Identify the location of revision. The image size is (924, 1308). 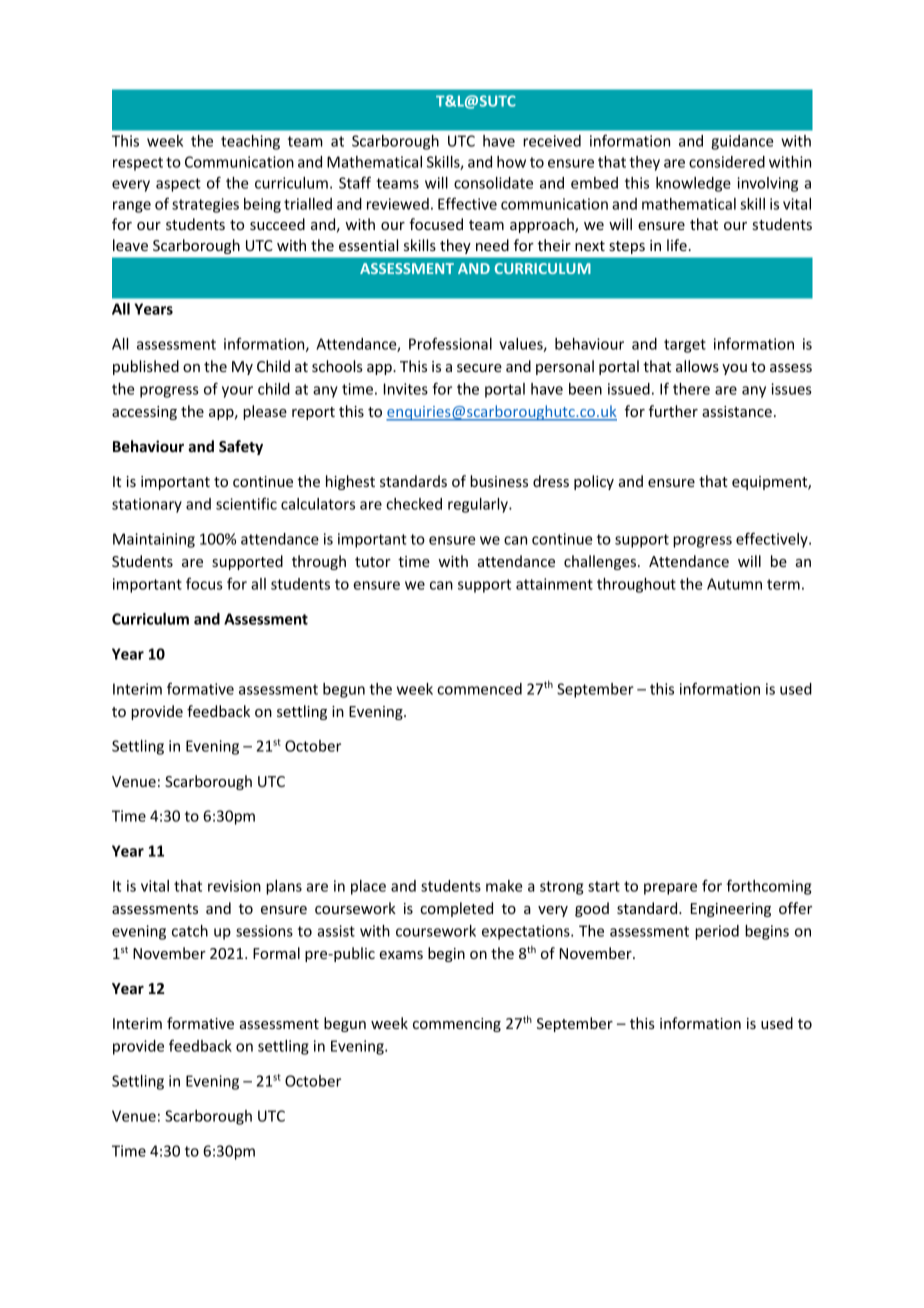
(234, 886).
